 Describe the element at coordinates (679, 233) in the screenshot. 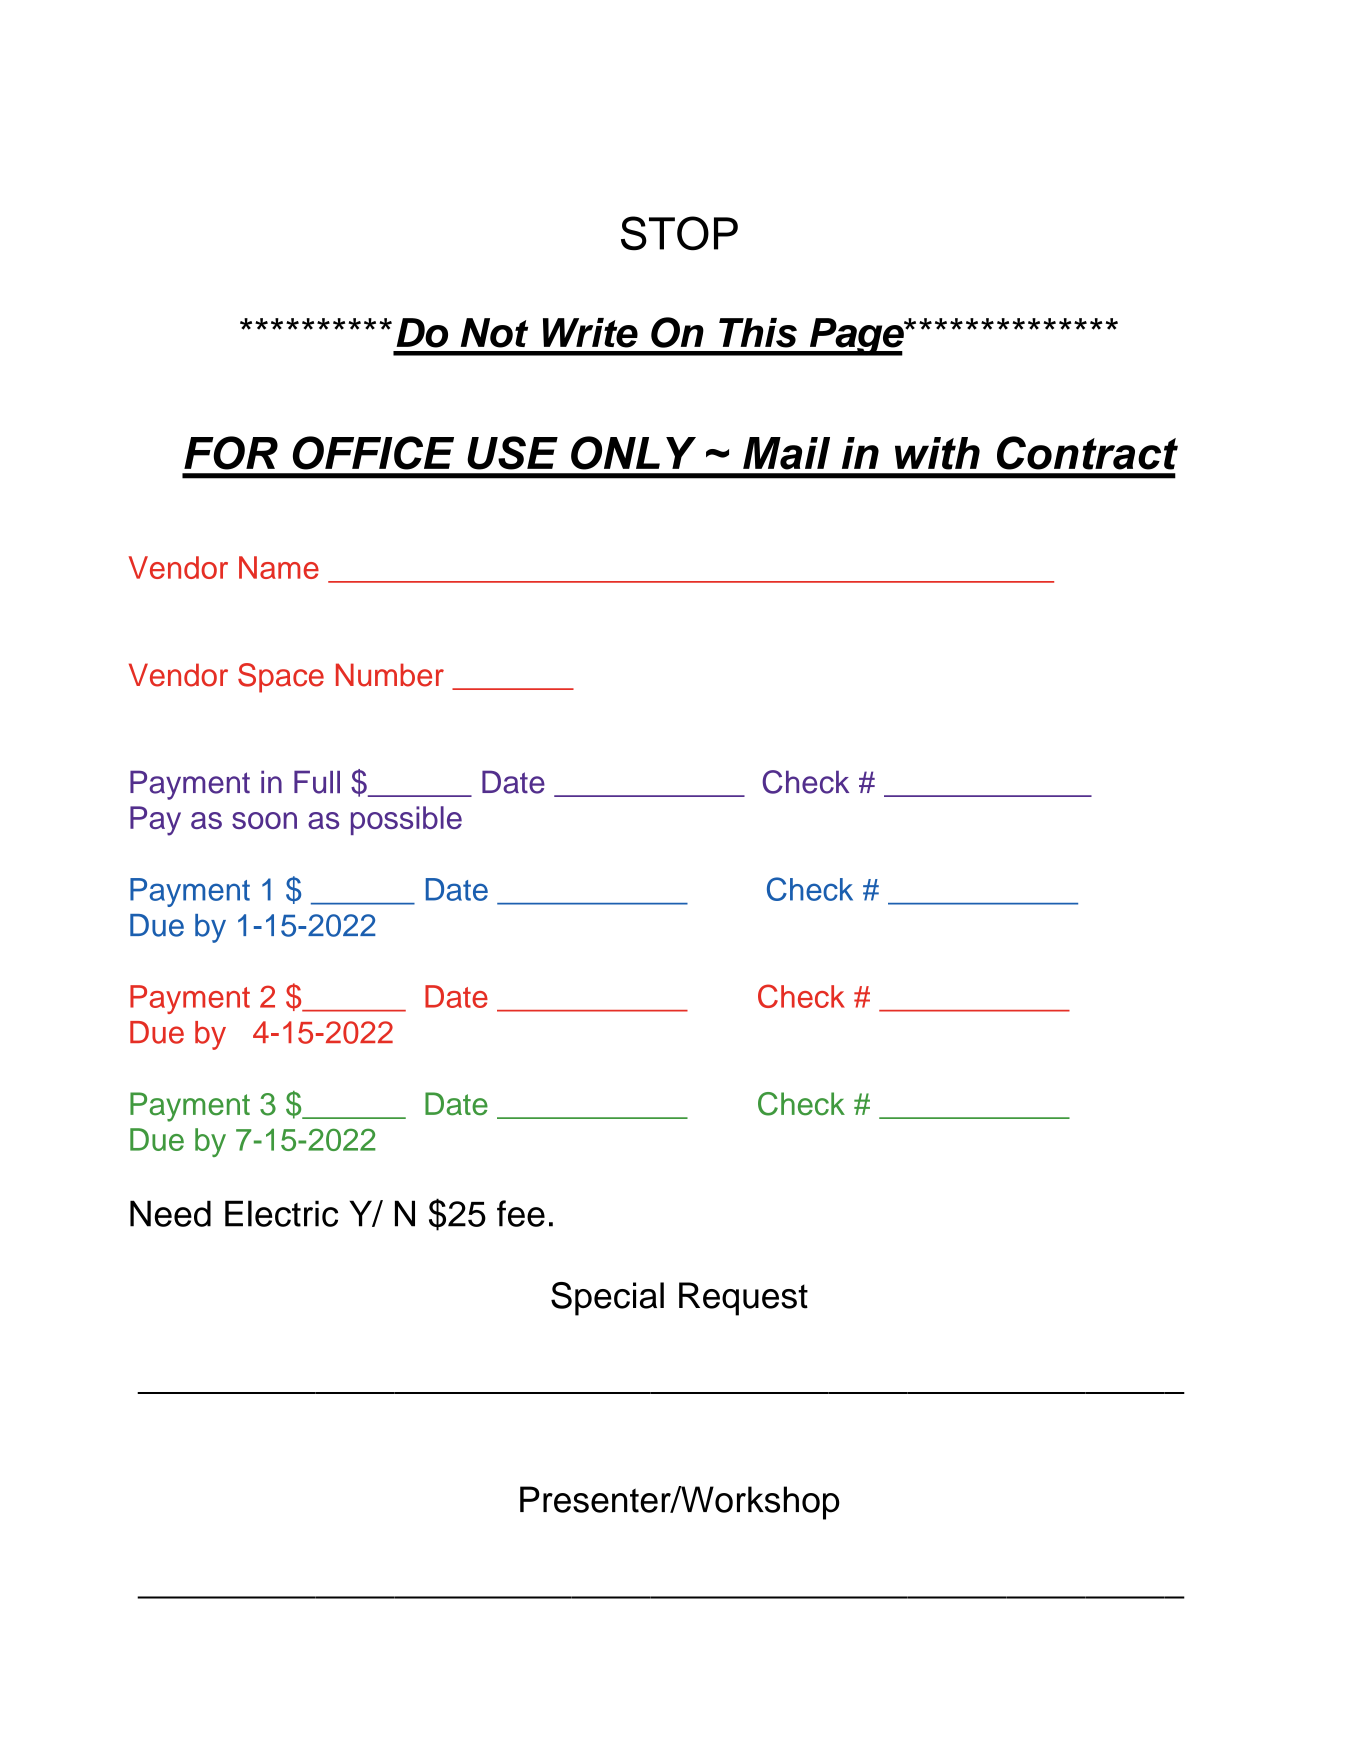

I see `STOP` at that location.
